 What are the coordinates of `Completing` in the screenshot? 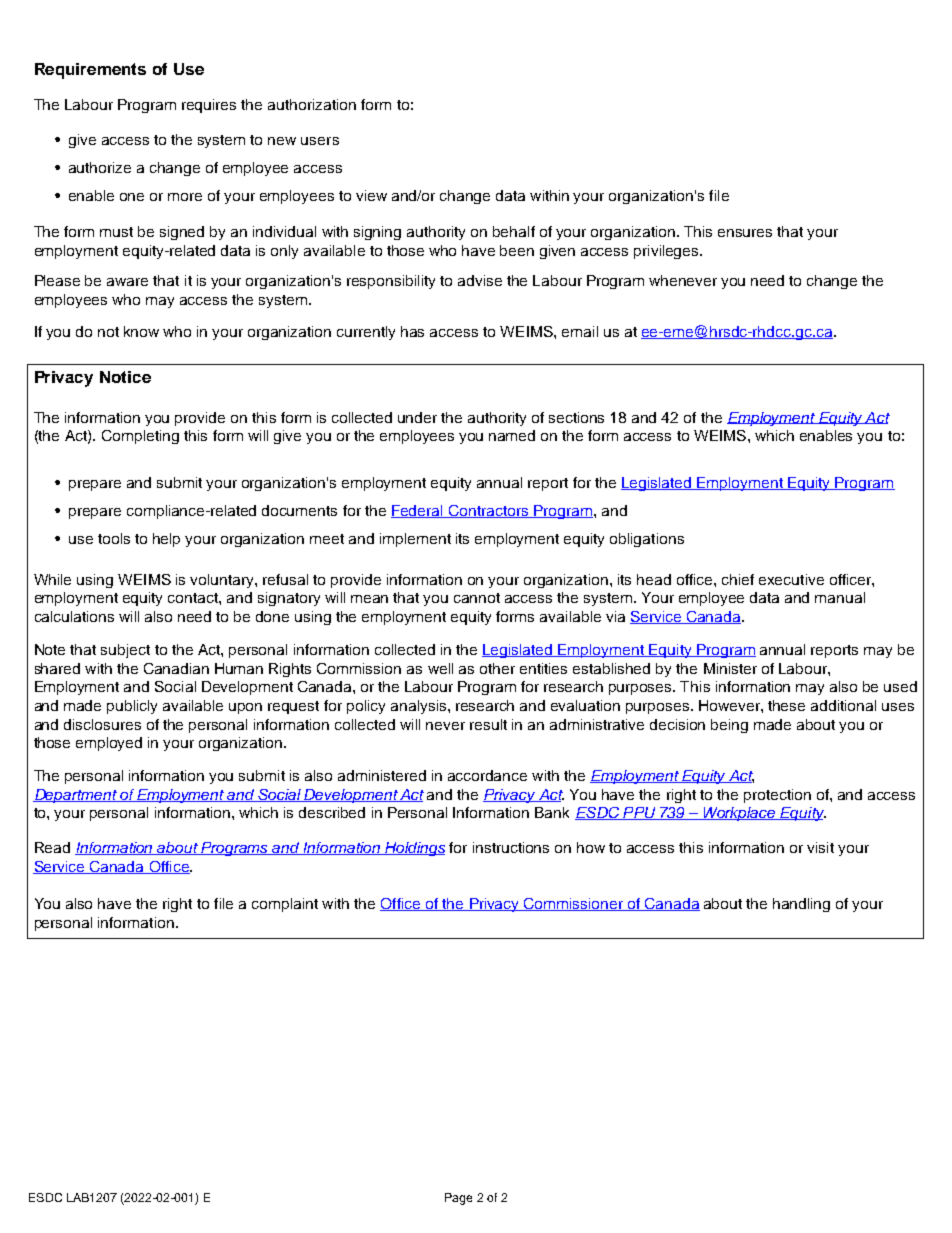 It's located at (140, 437).
